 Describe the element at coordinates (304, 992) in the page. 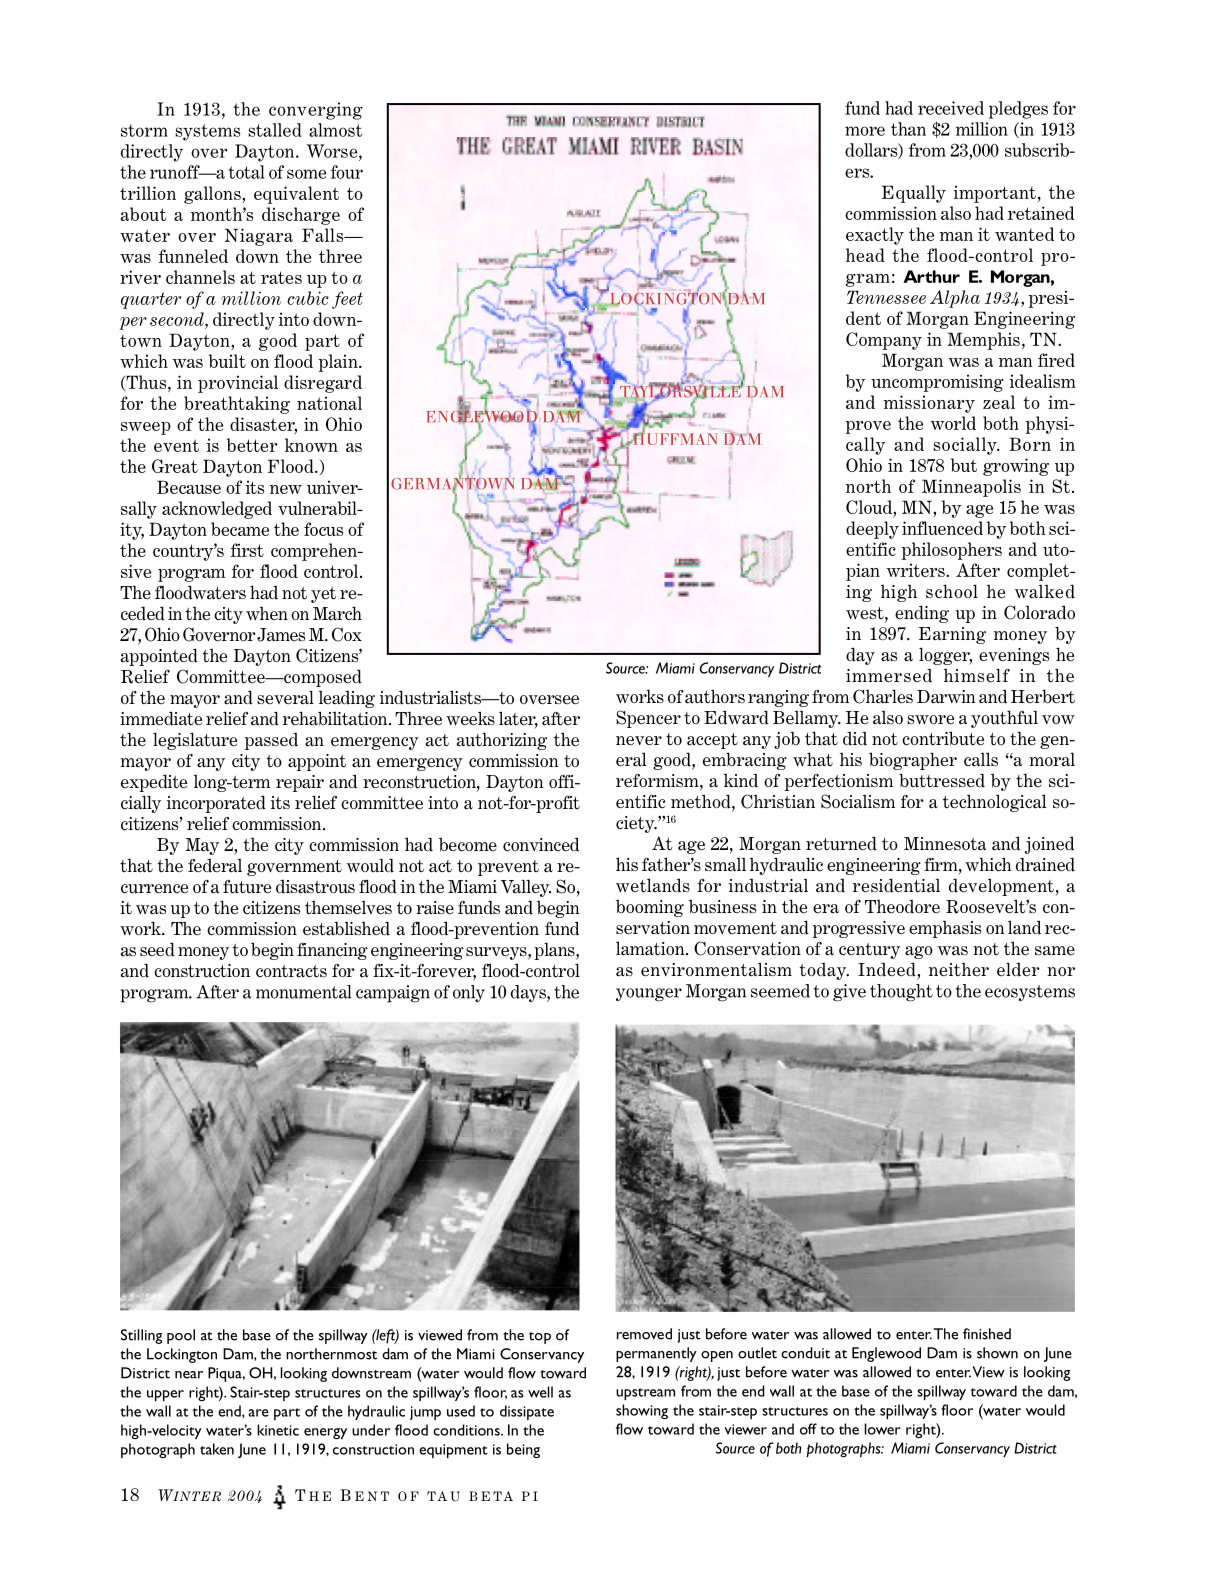

I see `monumental` at that location.
